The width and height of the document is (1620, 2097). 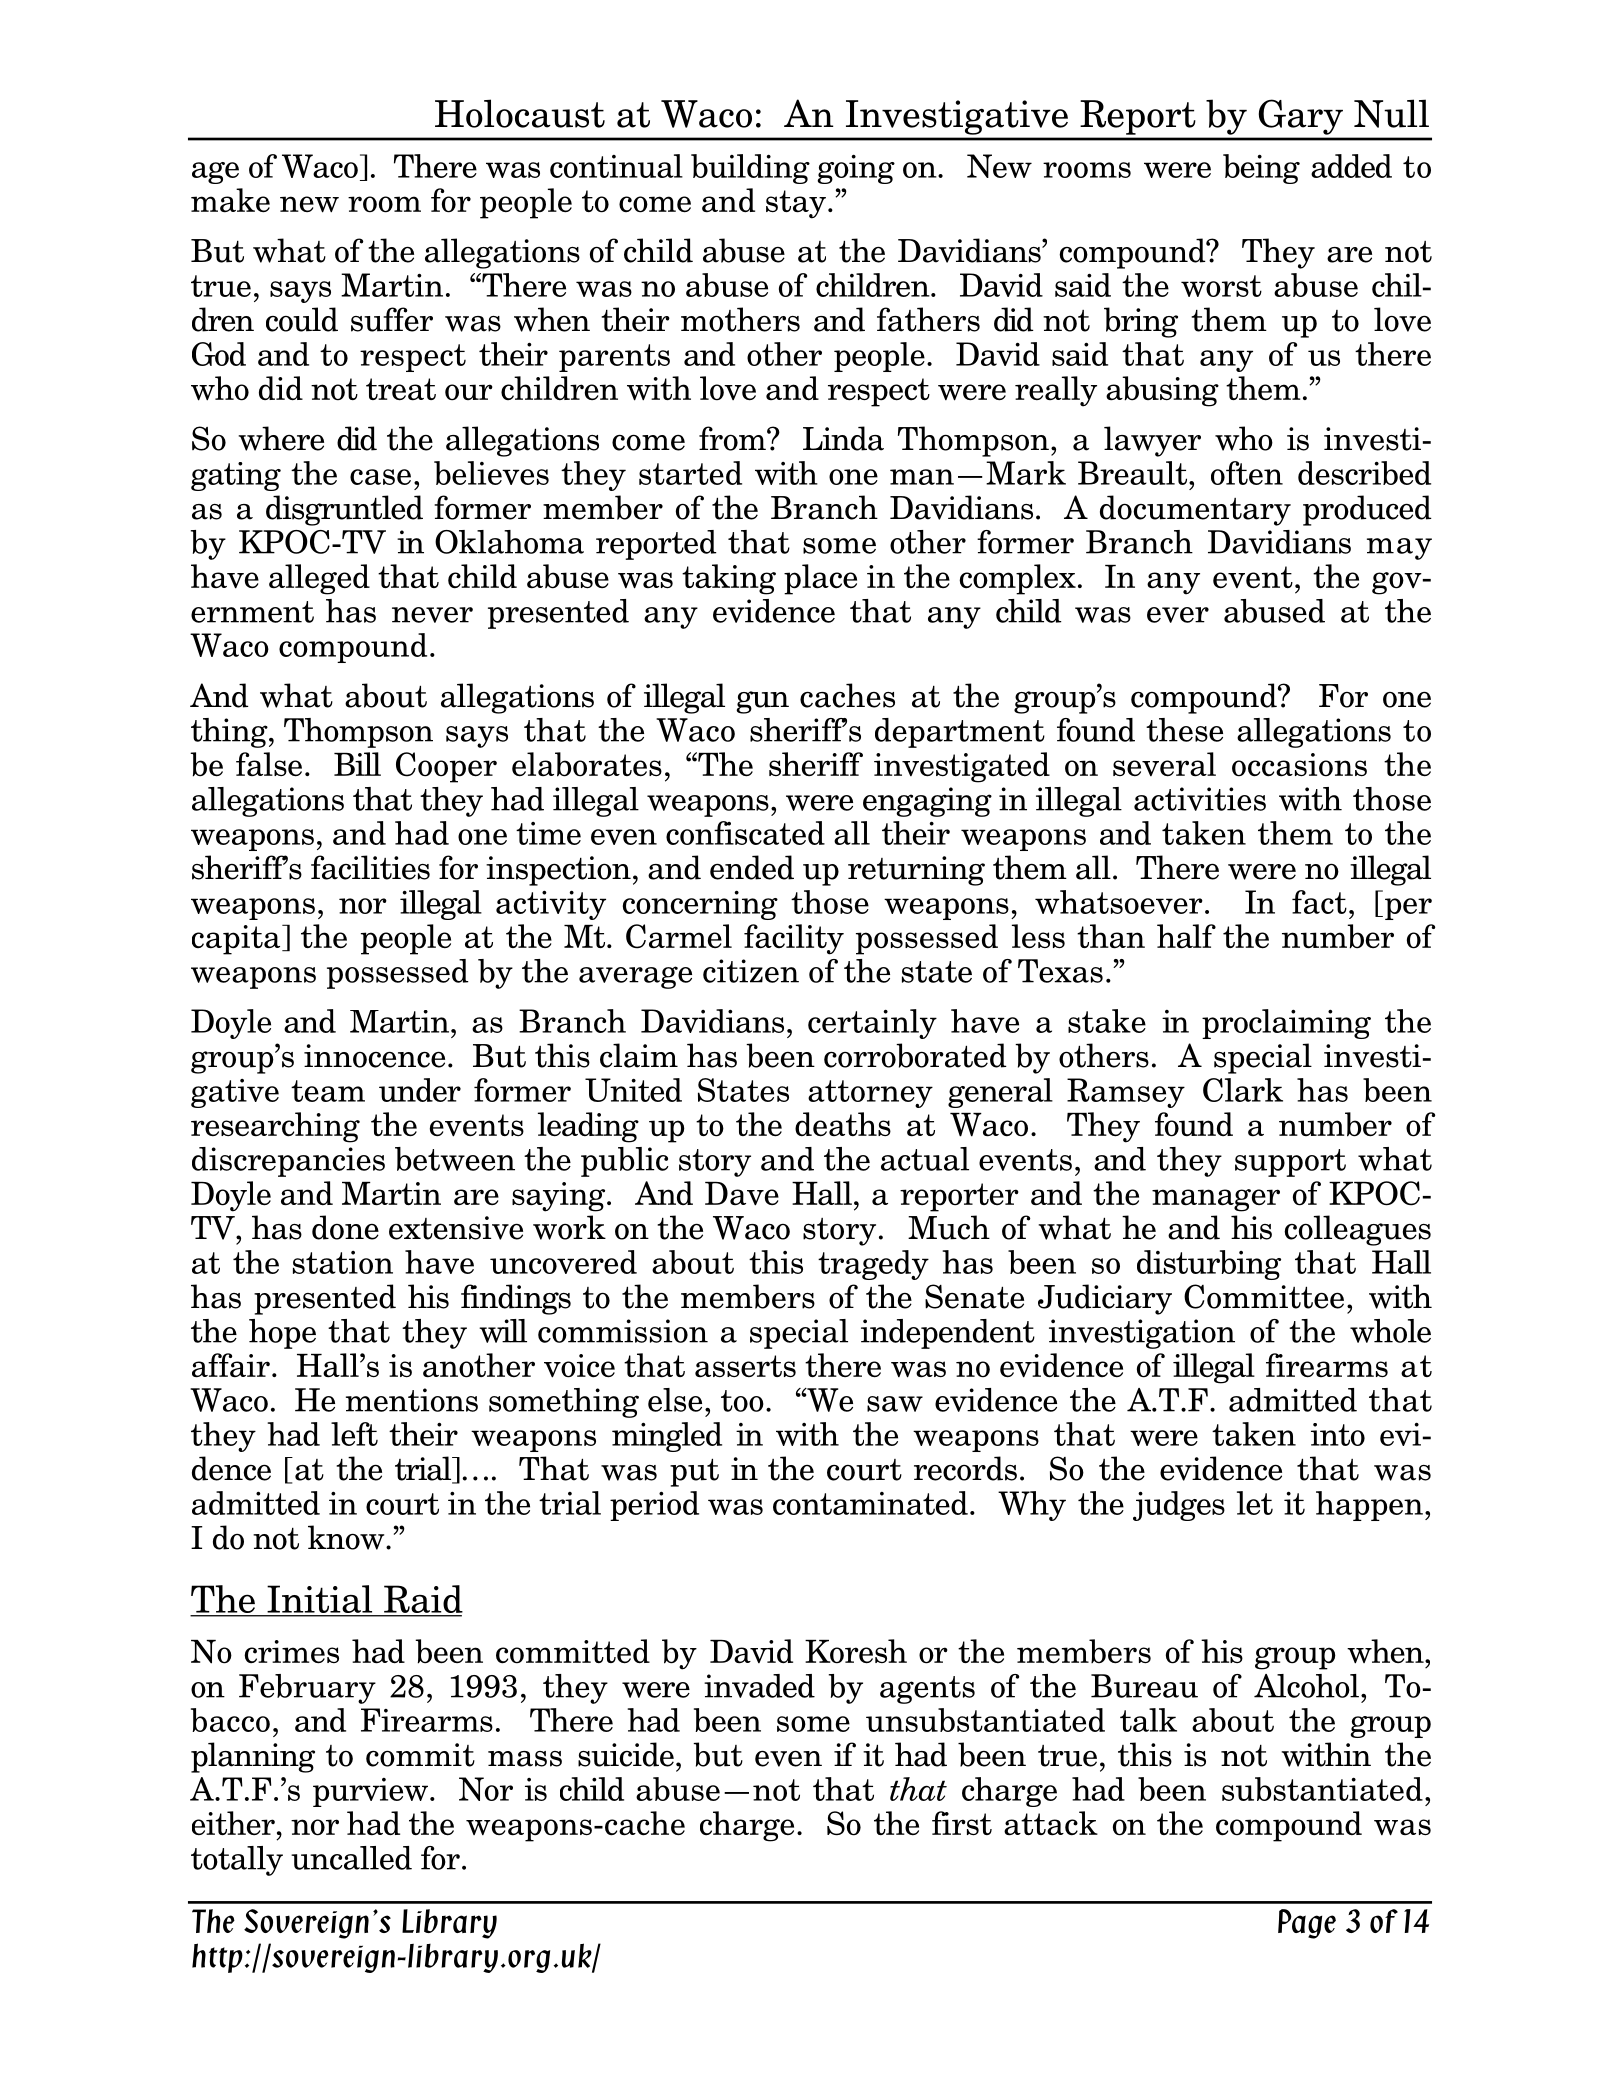 What do you see at coordinates (357, 764) in the document?
I see `Bill` at bounding box center [357, 764].
